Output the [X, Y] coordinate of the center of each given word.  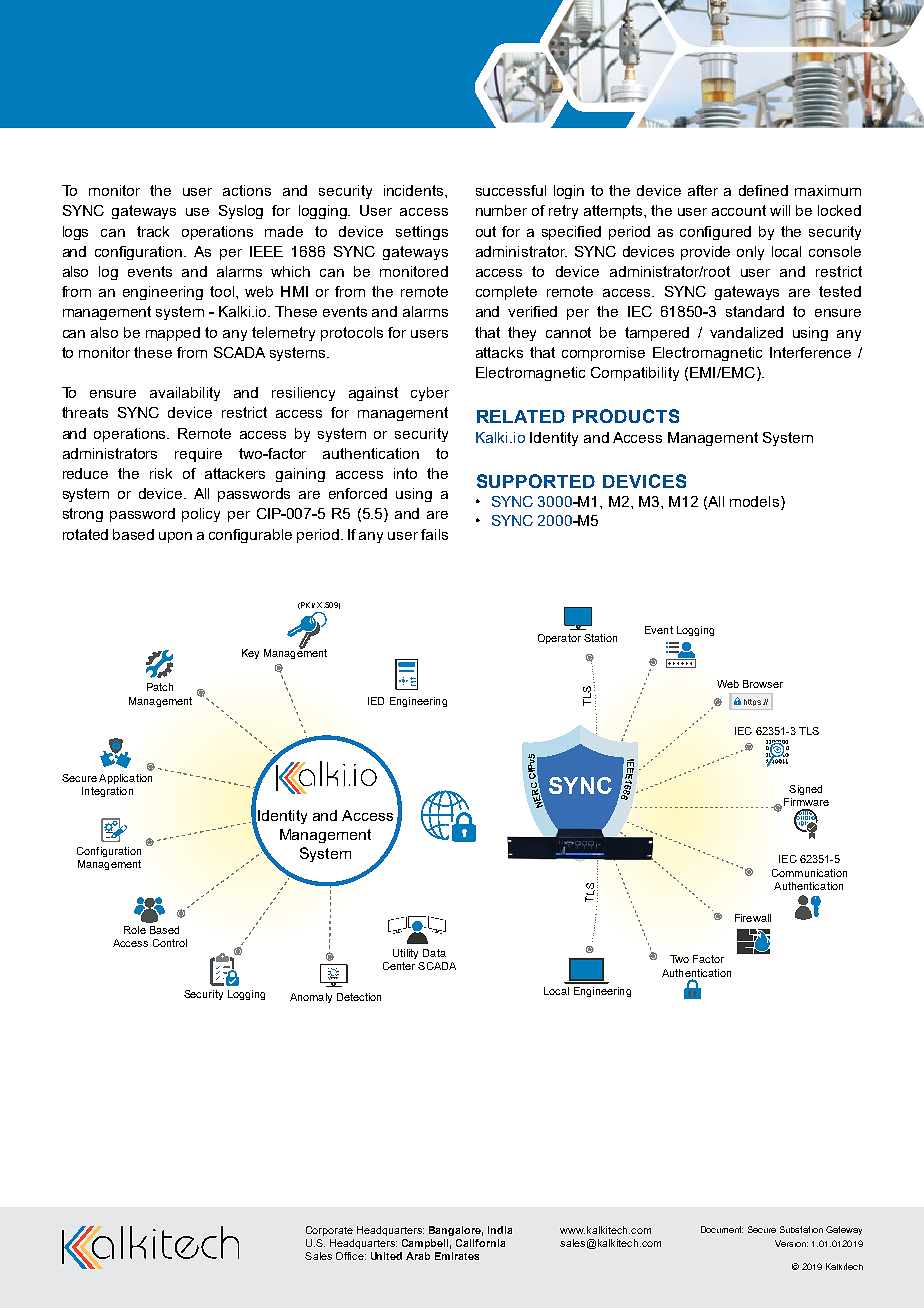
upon [175, 537]
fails [434, 534]
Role [135, 930]
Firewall [753, 918]
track [153, 231]
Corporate [329, 1231]
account [739, 210]
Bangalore [456, 1231]
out [486, 231]
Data [434, 953]
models [756, 503]
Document [722, 1229]
